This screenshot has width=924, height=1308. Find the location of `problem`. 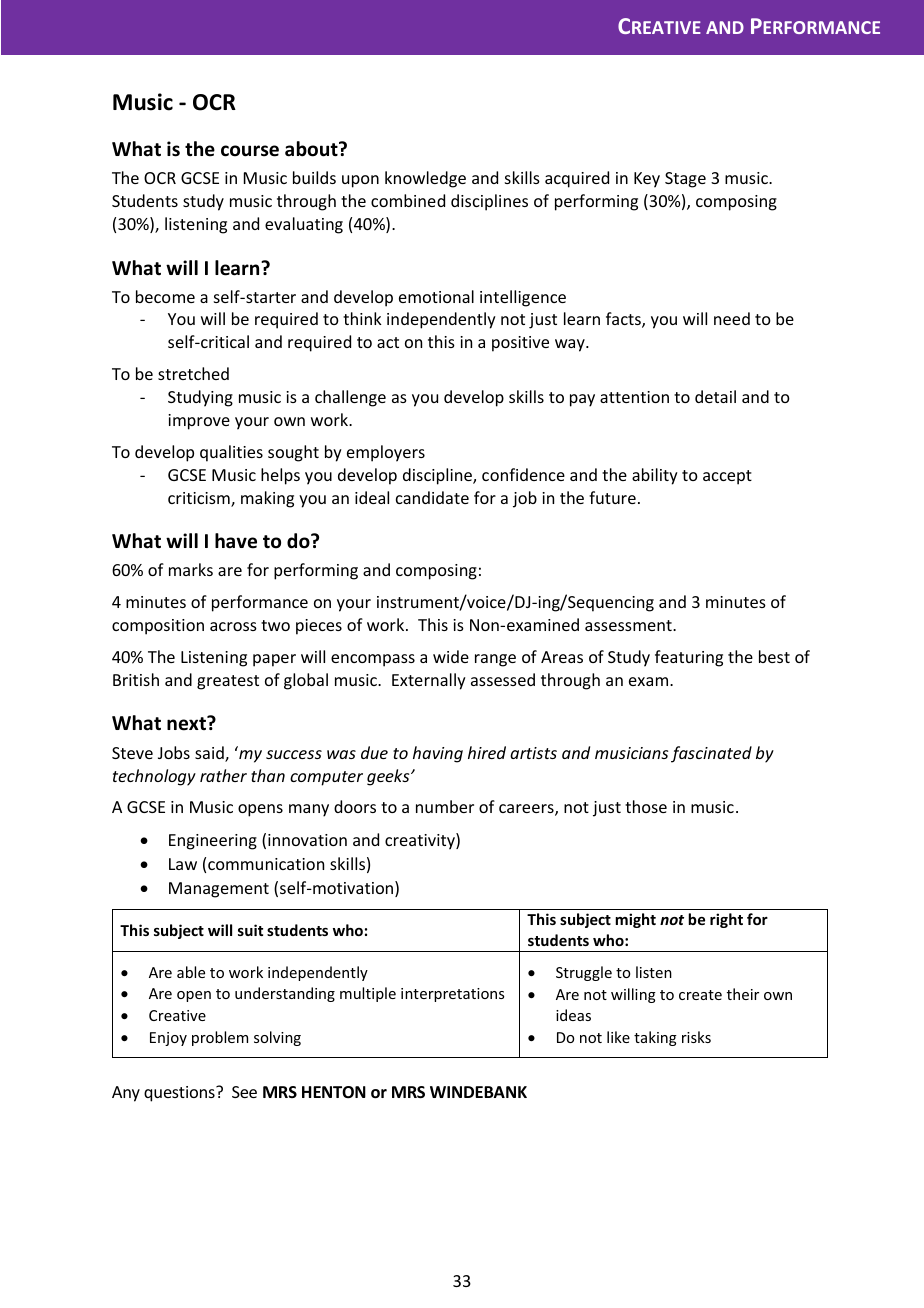

problem is located at coordinates (220, 1038).
